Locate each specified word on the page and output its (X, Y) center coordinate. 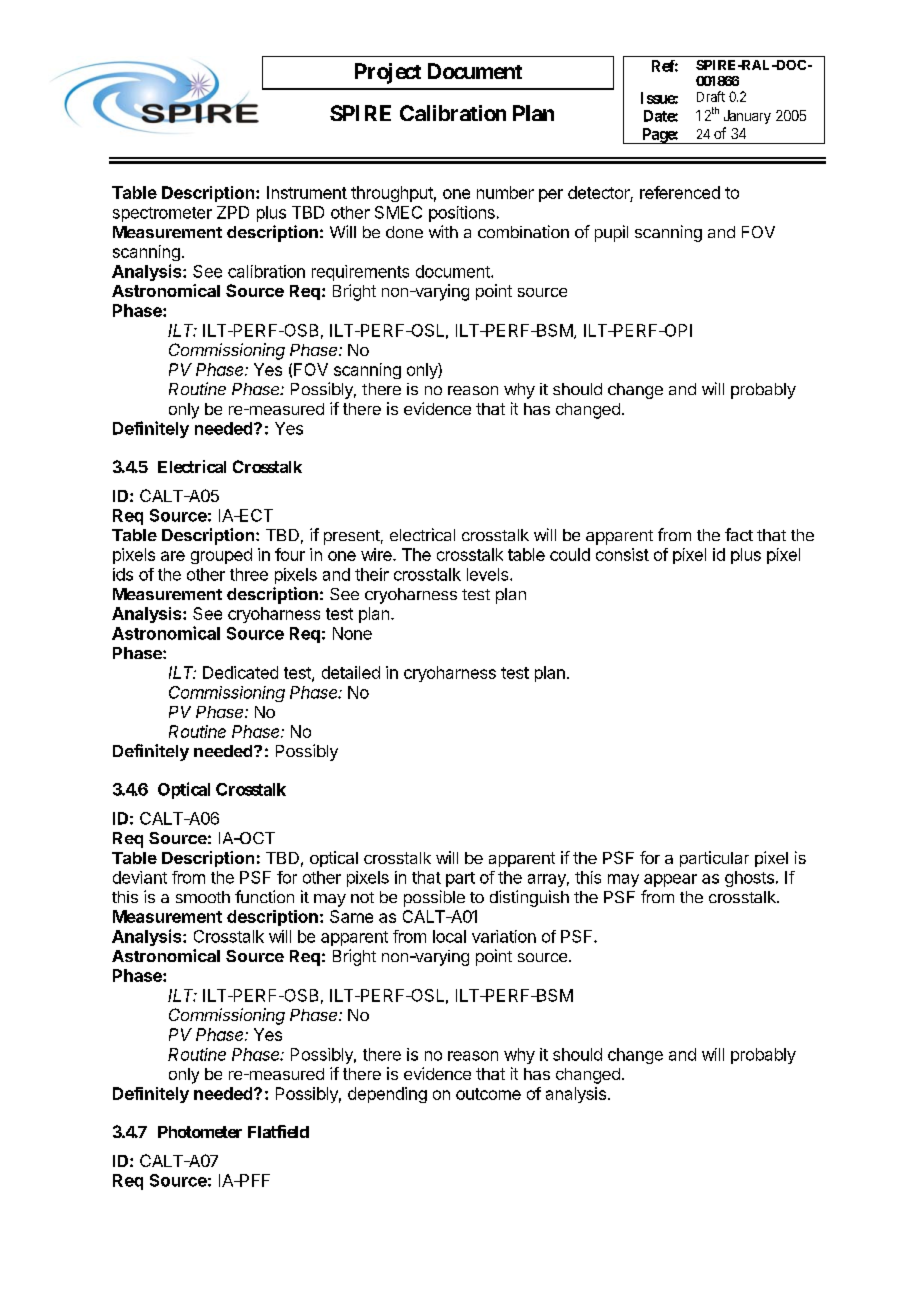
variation (504, 936)
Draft (711, 96)
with (443, 231)
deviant (140, 877)
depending (387, 1095)
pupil (611, 233)
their (372, 574)
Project (388, 73)
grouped (221, 556)
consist (622, 554)
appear (670, 880)
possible (434, 898)
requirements (360, 273)
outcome (488, 1094)
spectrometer (162, 214)
